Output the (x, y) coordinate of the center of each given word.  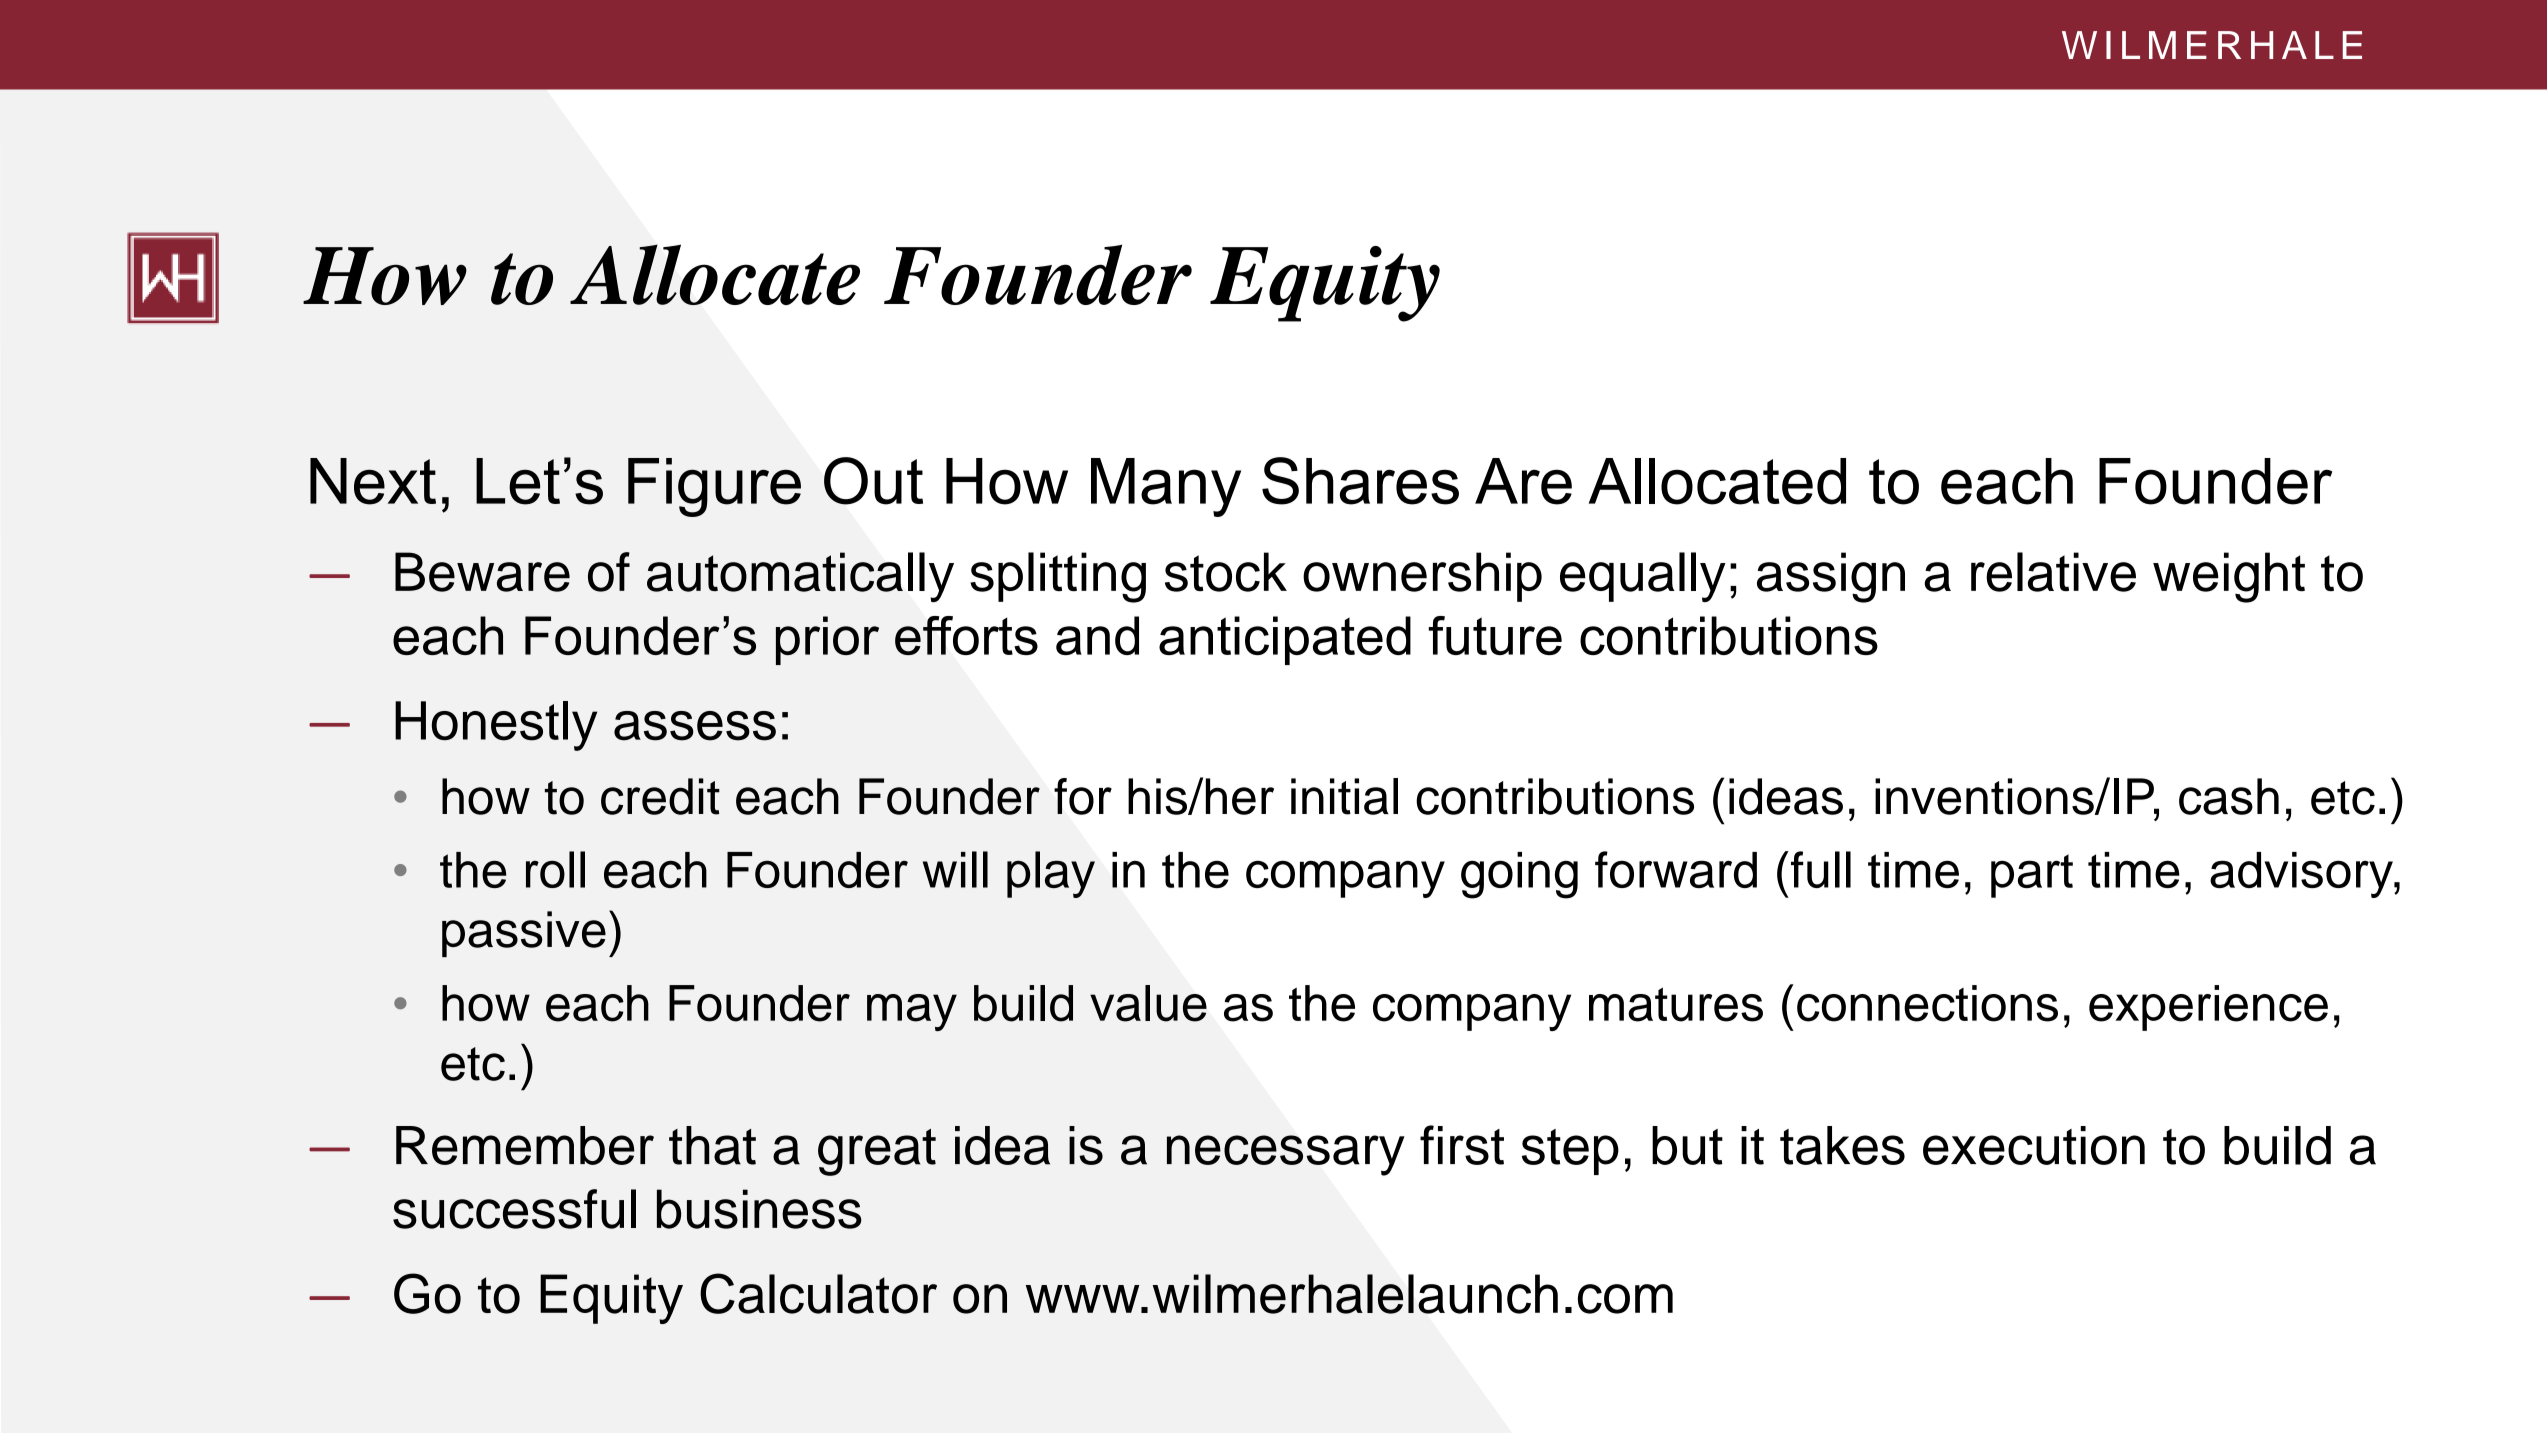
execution (2034, 1145)
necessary (1285, 1155)
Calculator (818, 1293)
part (2032, 876)
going (1519, 875)
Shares (1360, 481)
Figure (714, 487)
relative (2053, 572)
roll (555, 869)
